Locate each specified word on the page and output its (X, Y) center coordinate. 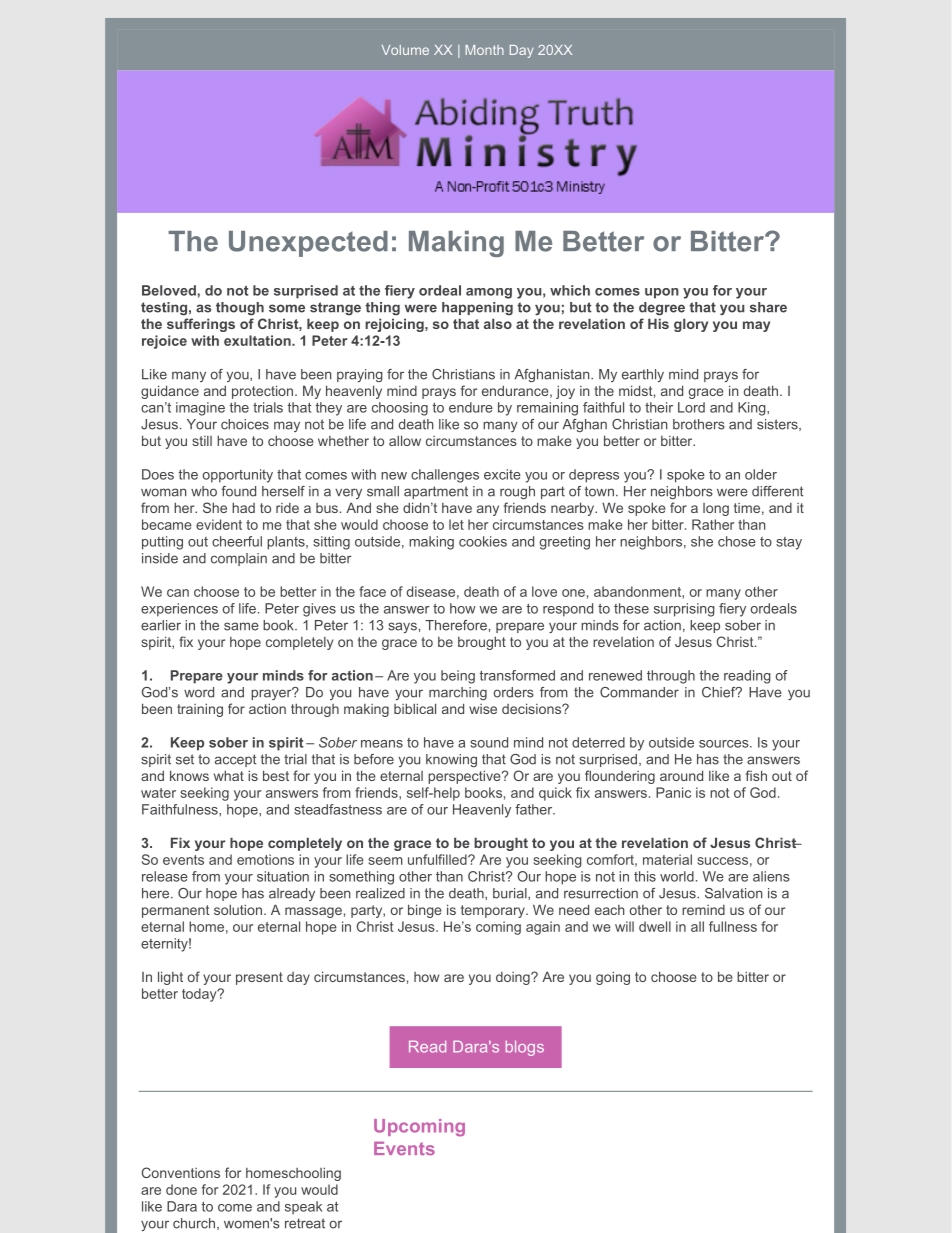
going (613, 978)
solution (238, 909)
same (241, 626)
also (498, 323)
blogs (525, 1048)
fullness (733, 926)
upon (662, 293)
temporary (494, 911)
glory (691, 325)
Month (484, 50)
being (458, 677)
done (181, 1189)
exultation (258, 340)
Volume (405, 50)
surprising (684, 610)
